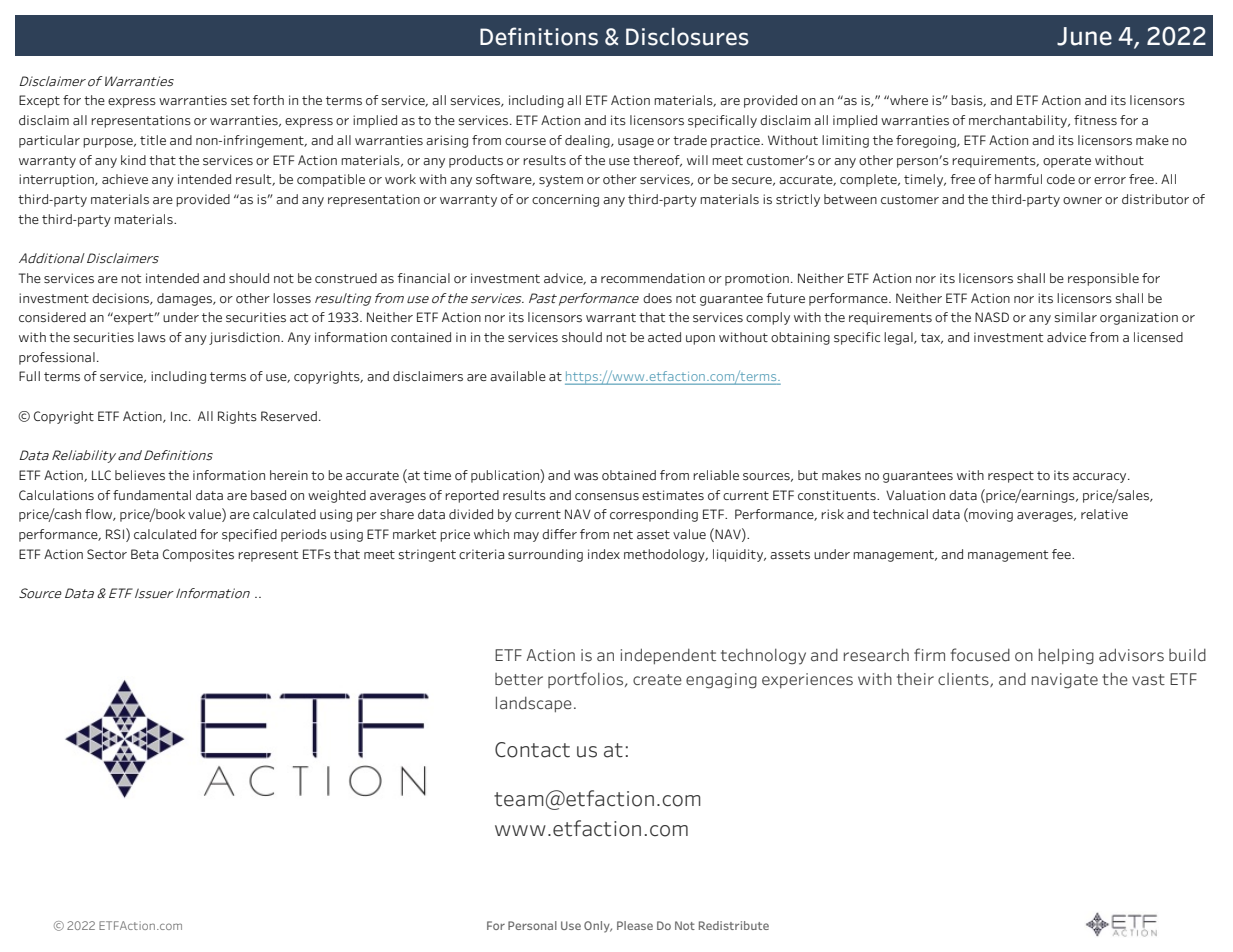 The image size is (1233, 952). What do you see at coordinates (1084, 36) in the image?
I see `June` at bounding box center [1084, 36].
